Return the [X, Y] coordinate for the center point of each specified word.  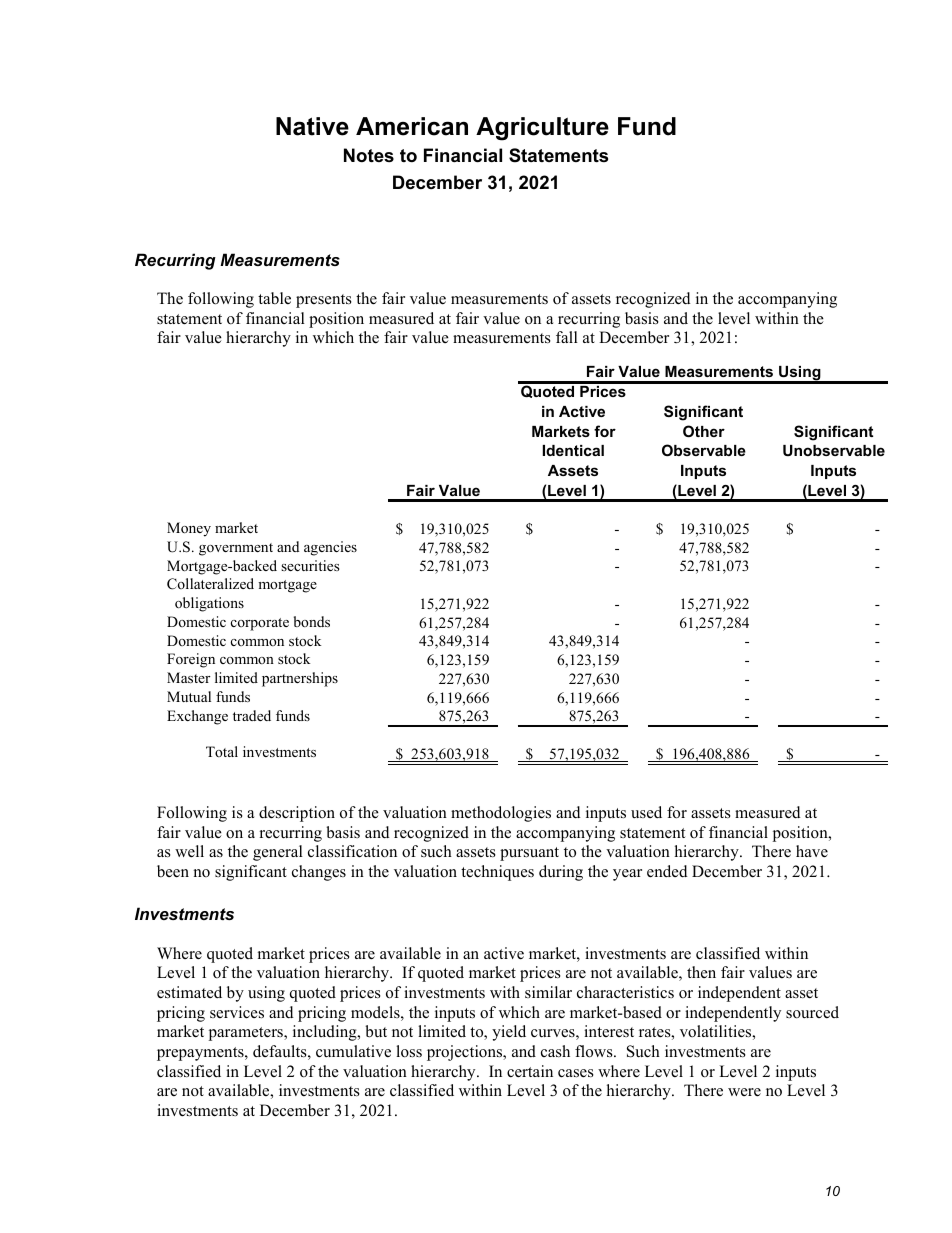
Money [189, 529]
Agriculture [542, 129]
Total [222, 751]
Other [704, 431]
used [646, 812]
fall [567, 337]
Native [312, 126]
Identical [573, 450]
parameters [247, 1034]
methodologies [501, 814]
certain [530, 1071]
